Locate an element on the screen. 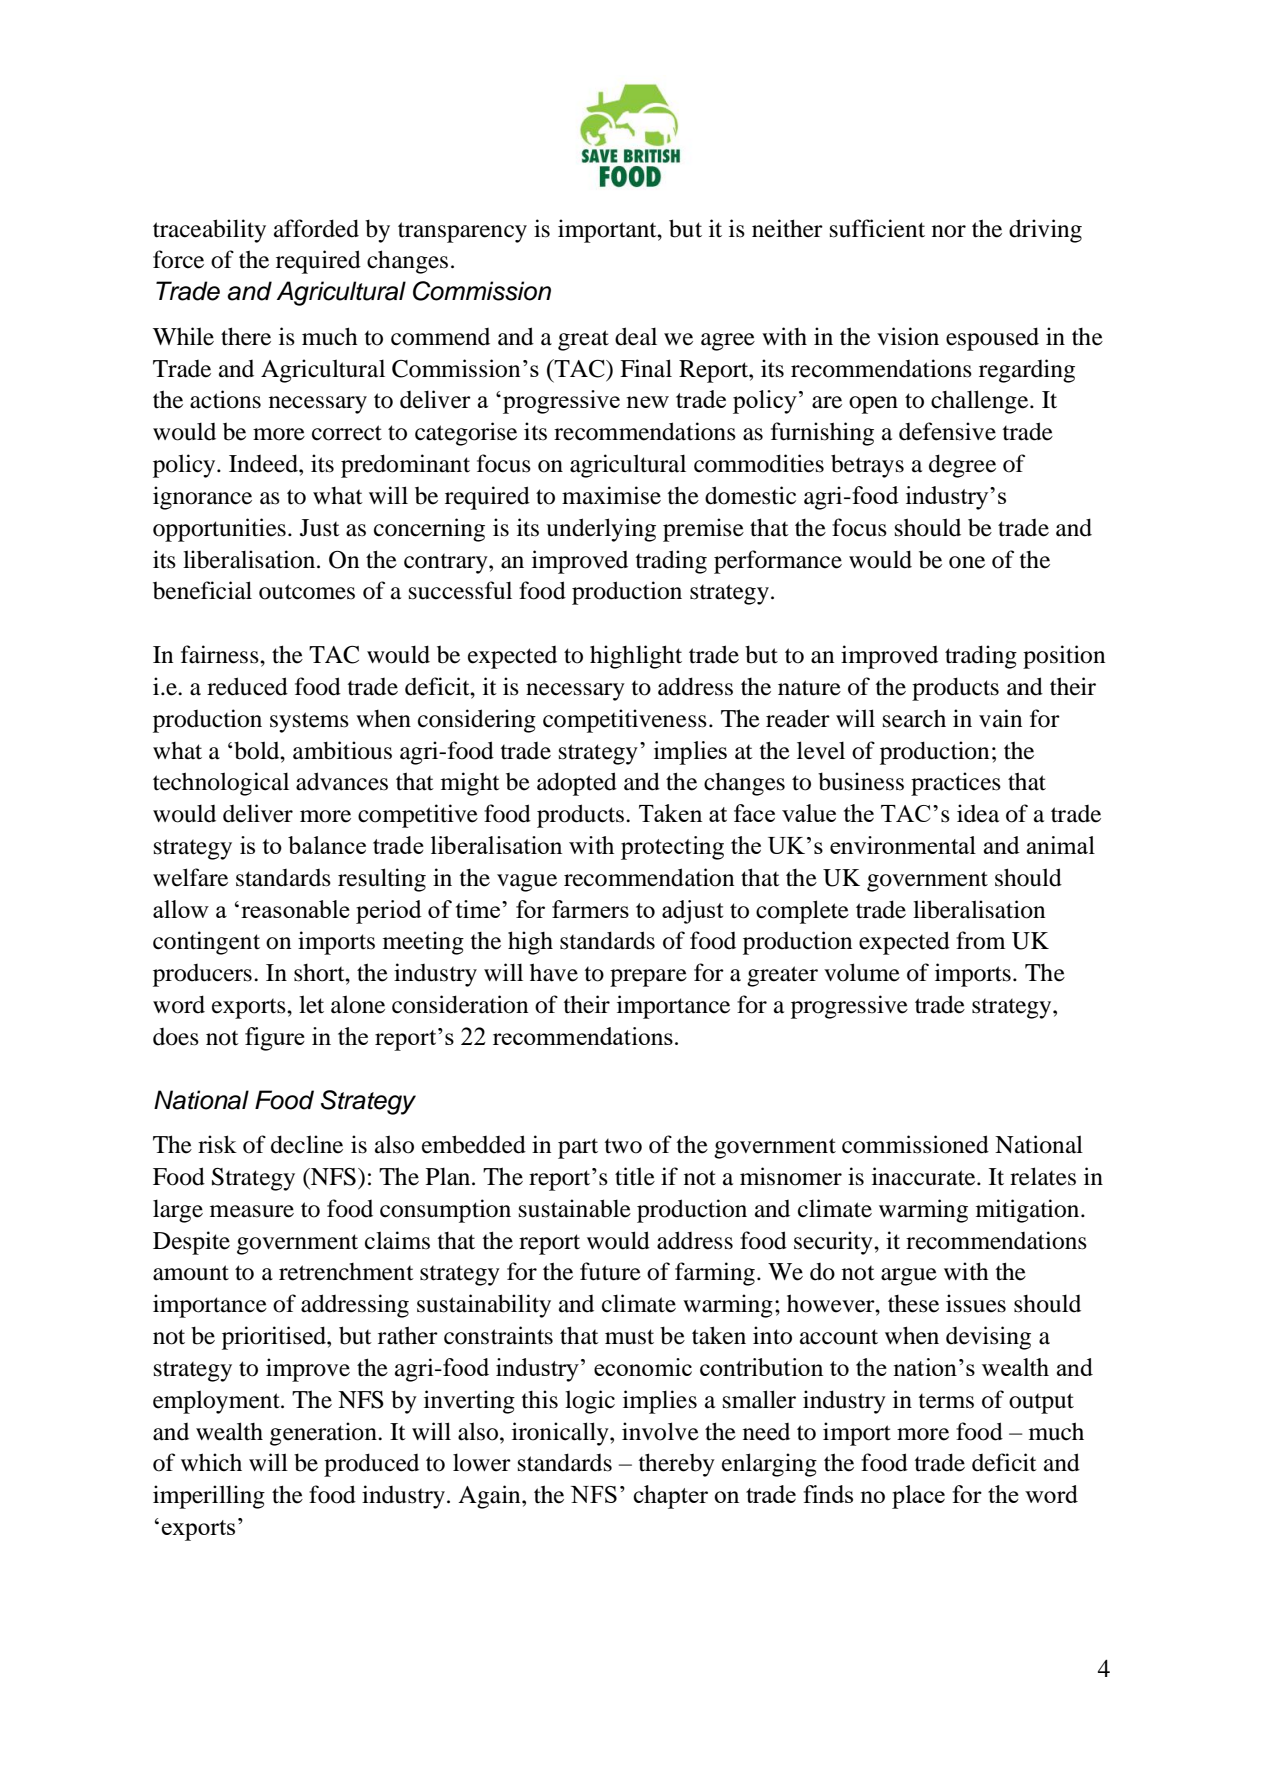  balance is located at coordinates (327, 845).
